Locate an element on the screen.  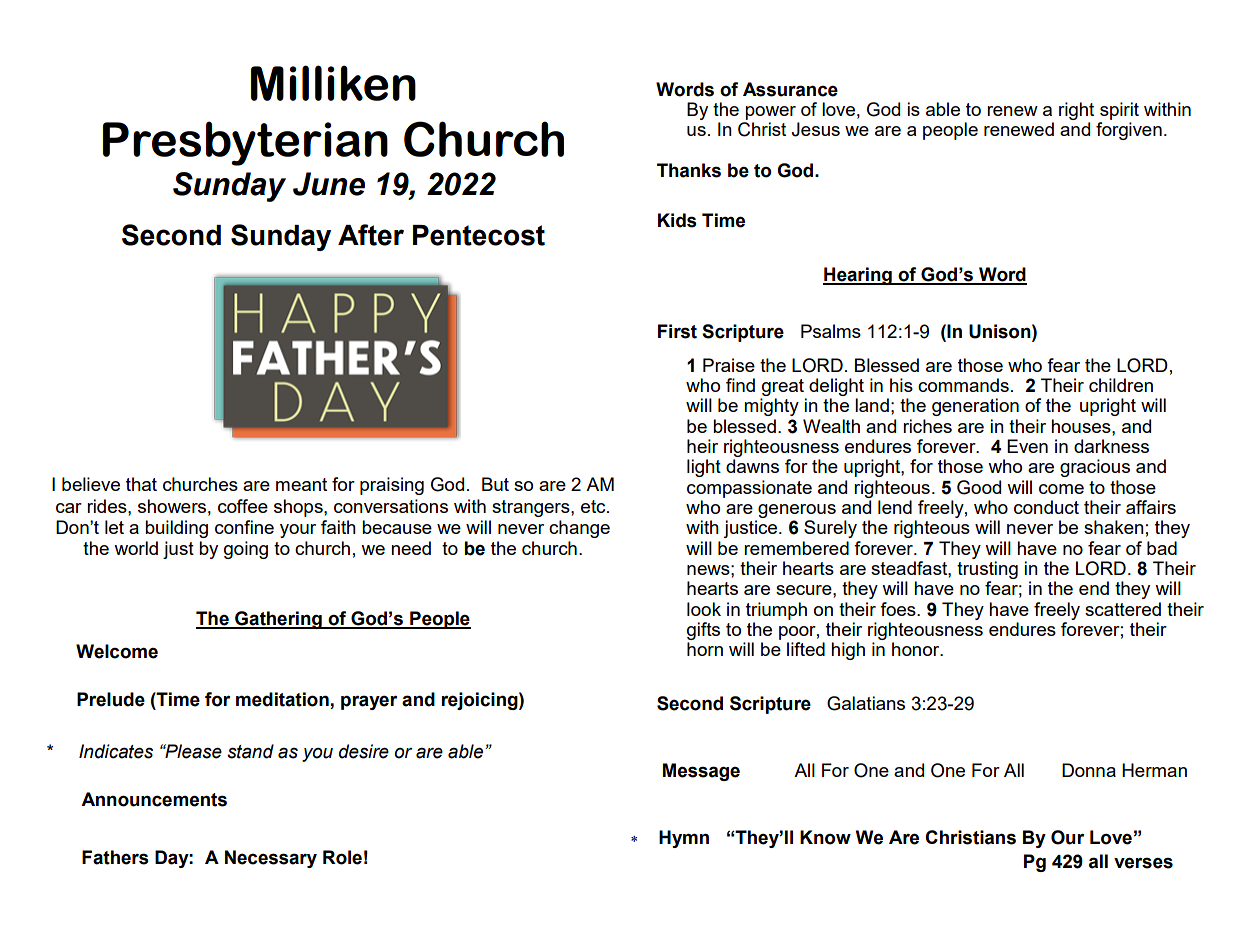
look is located at coordinates (704, 609).
